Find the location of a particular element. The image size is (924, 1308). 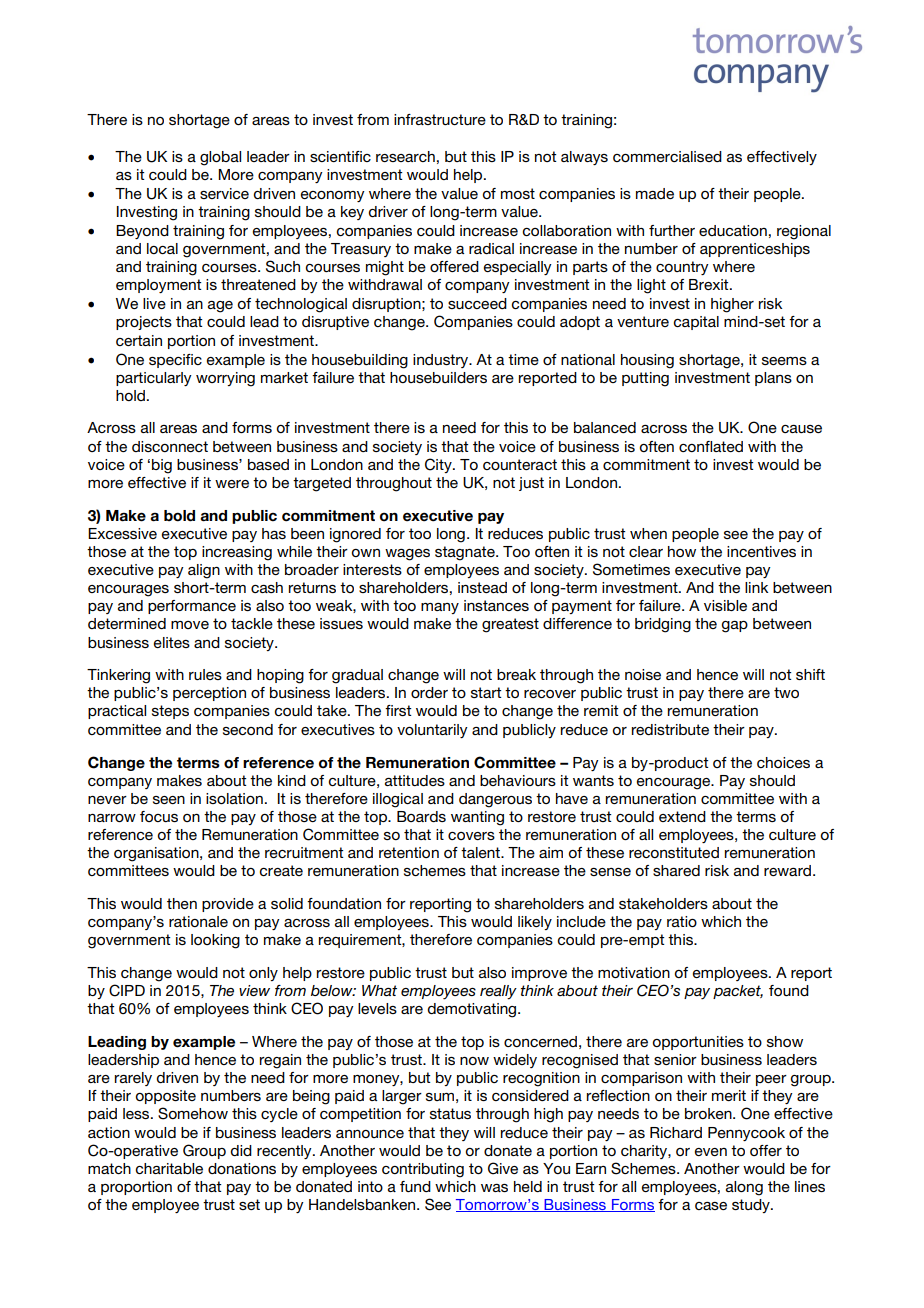

extend is located at coordinates (682, 816).
